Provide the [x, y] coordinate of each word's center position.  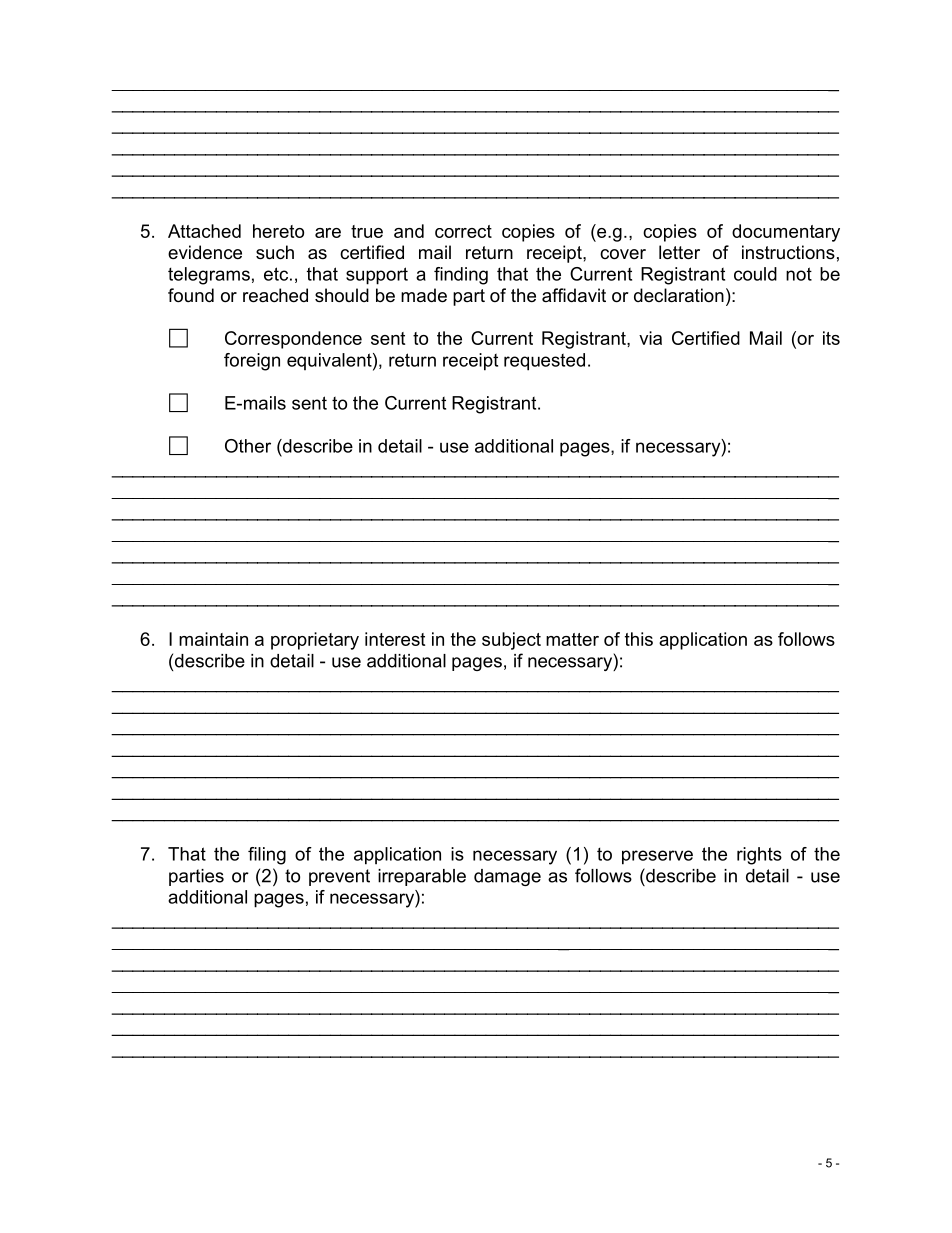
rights [759, 856]
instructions [788, 252]
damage [507, 877]
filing [267, 856]
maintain [213, 639]
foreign [252, 362]
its [831, 338]
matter [572, 639]
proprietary [315, 641]
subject [511, 641]
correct [463, 231]
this [639, 639]
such [275, 252]
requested [544, 362]
